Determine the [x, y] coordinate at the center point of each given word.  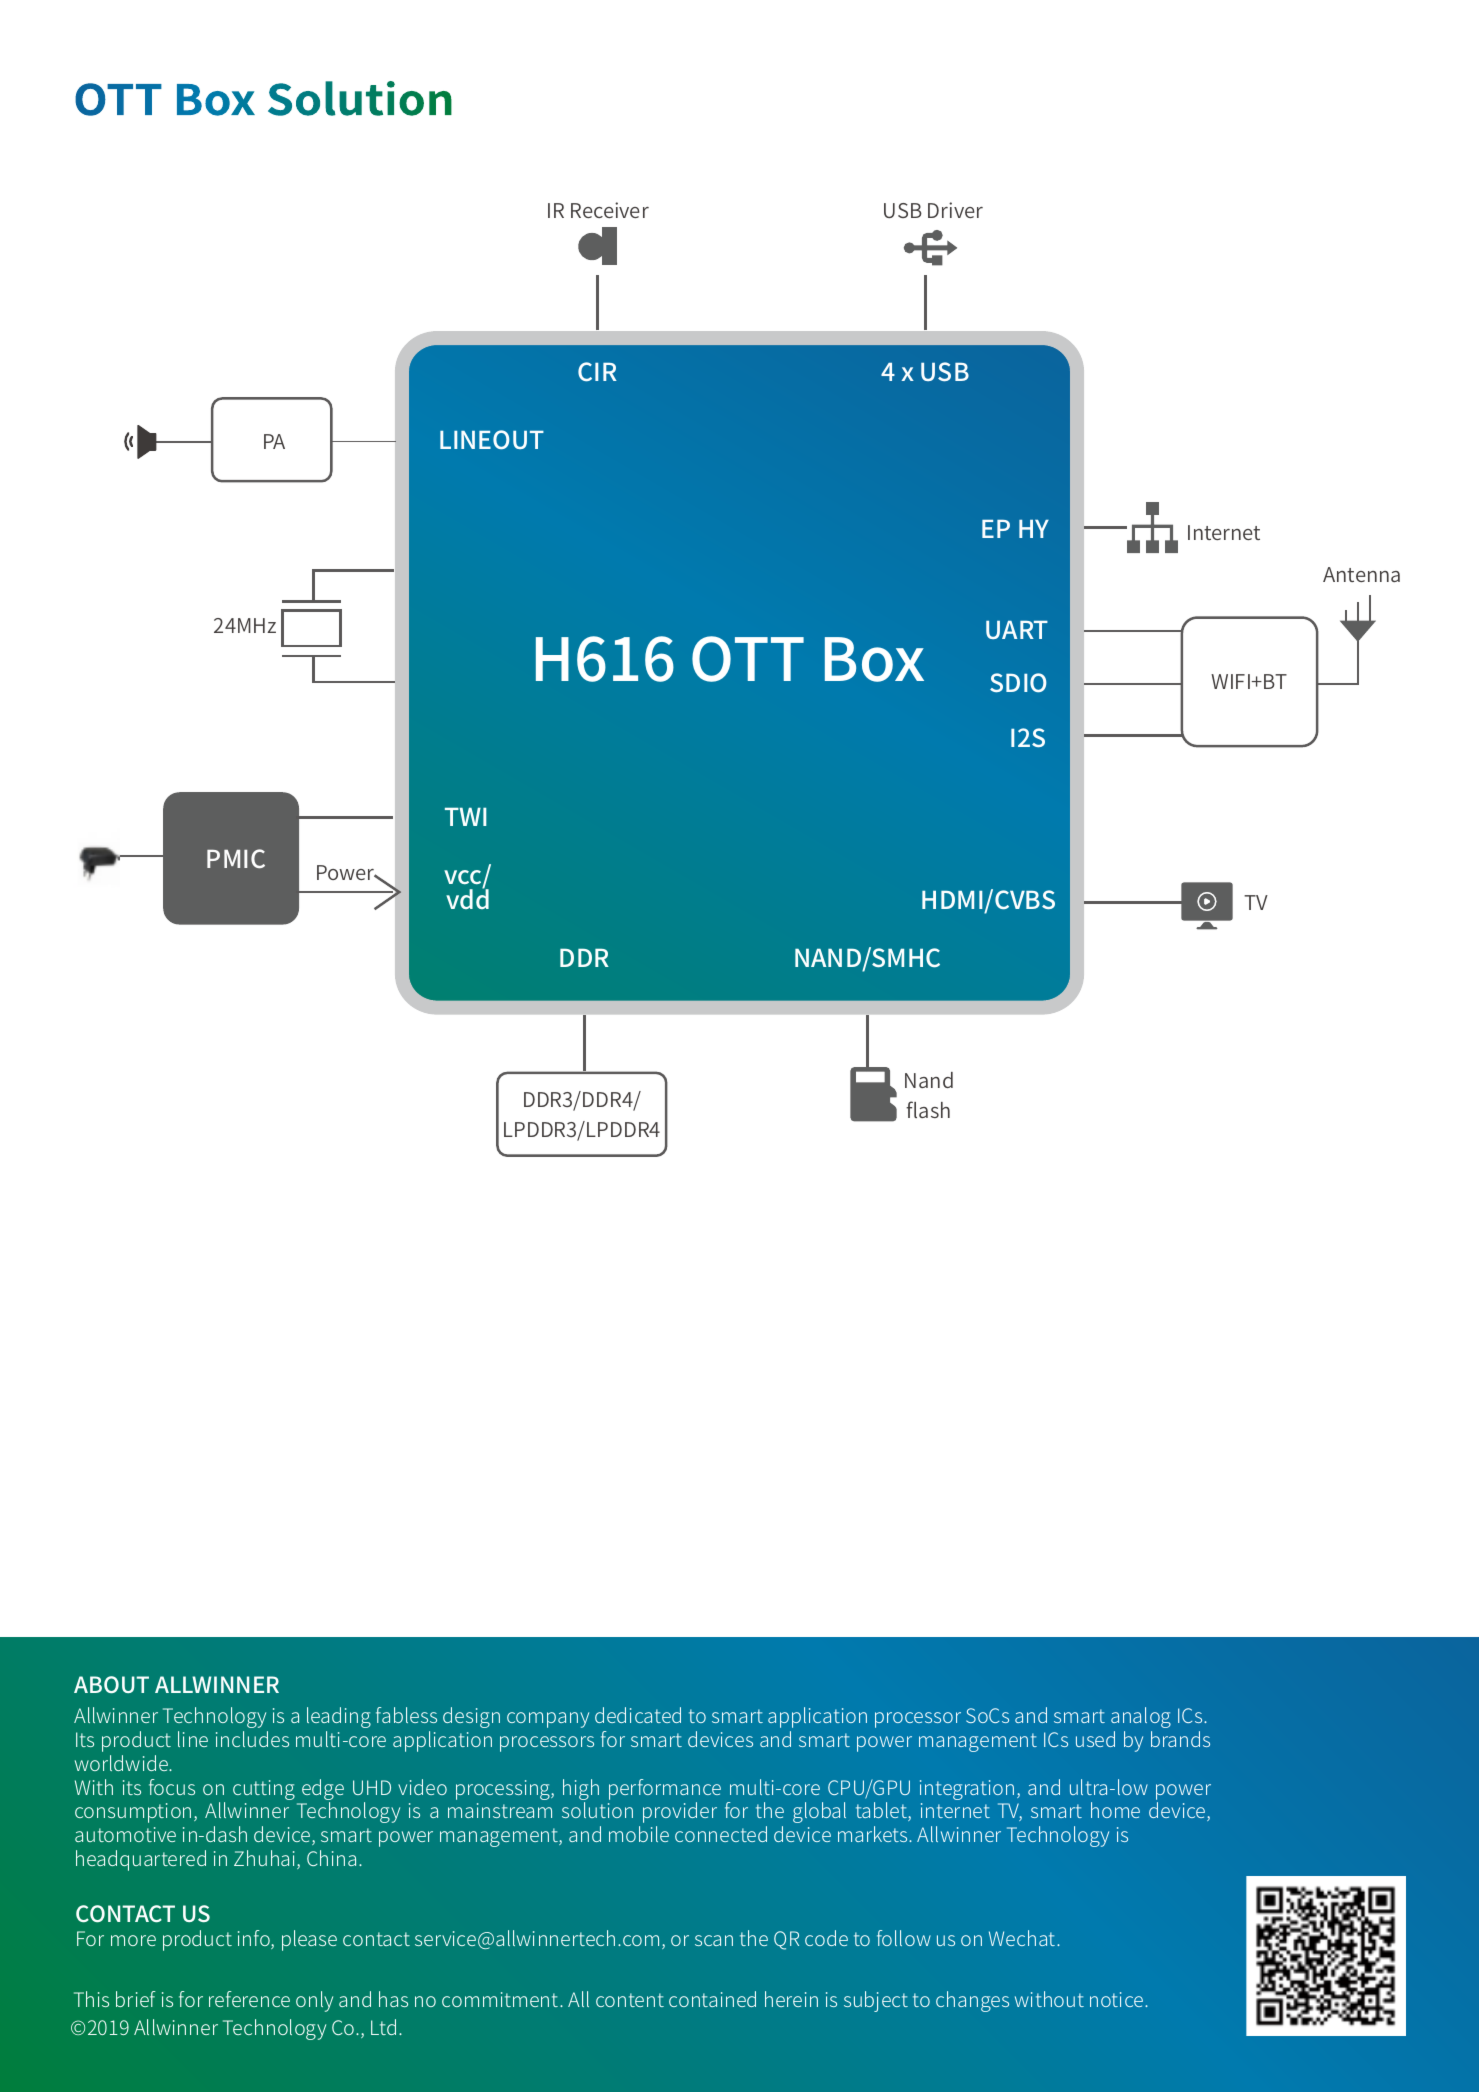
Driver [955, 210]
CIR [597, 371]
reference [249, 1999]
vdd [467, 898]
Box [874, 659]
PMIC [236, 858]
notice [1118, 1999]
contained [712, 1999]
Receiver [610, 210]
